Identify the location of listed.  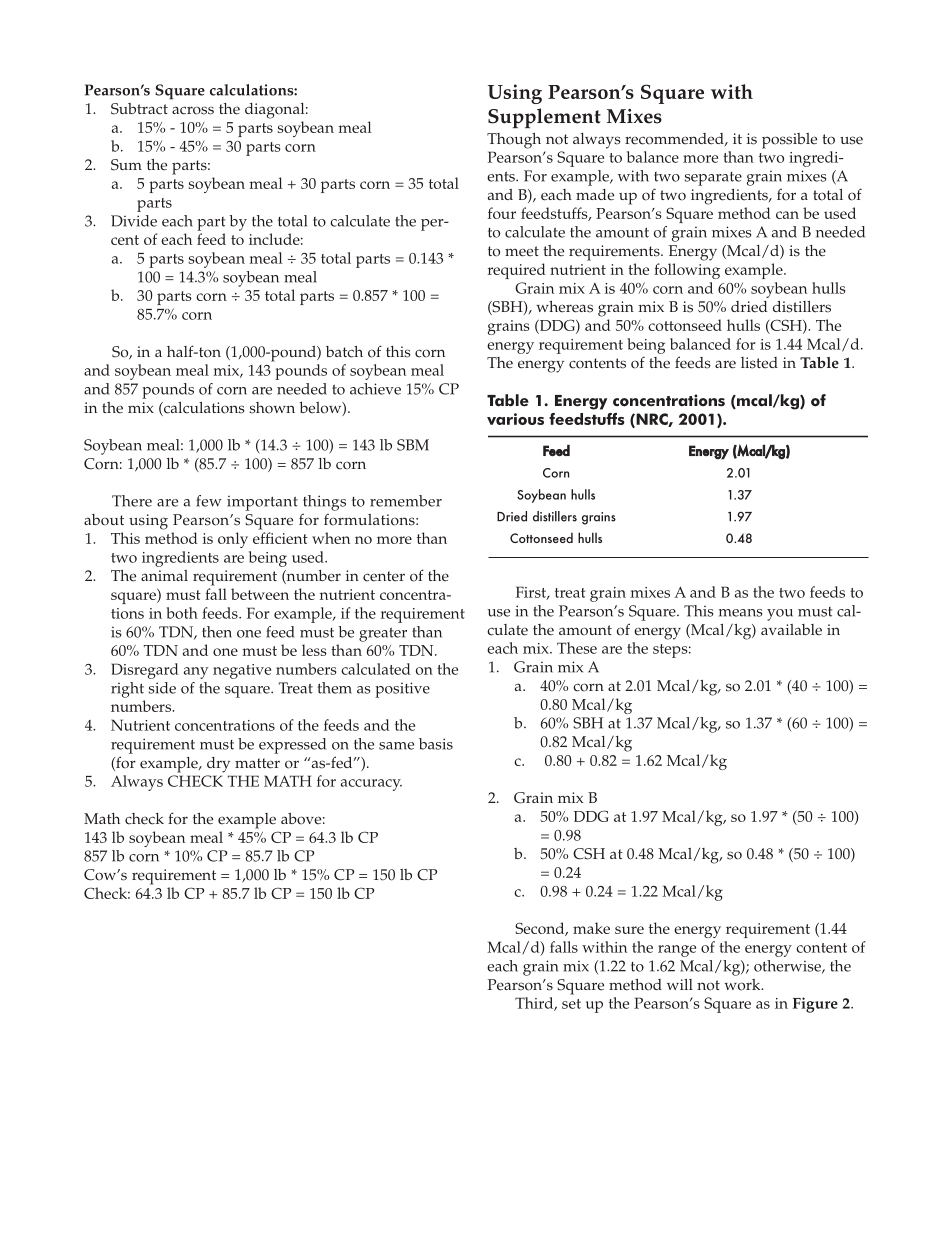
(759, 363).
